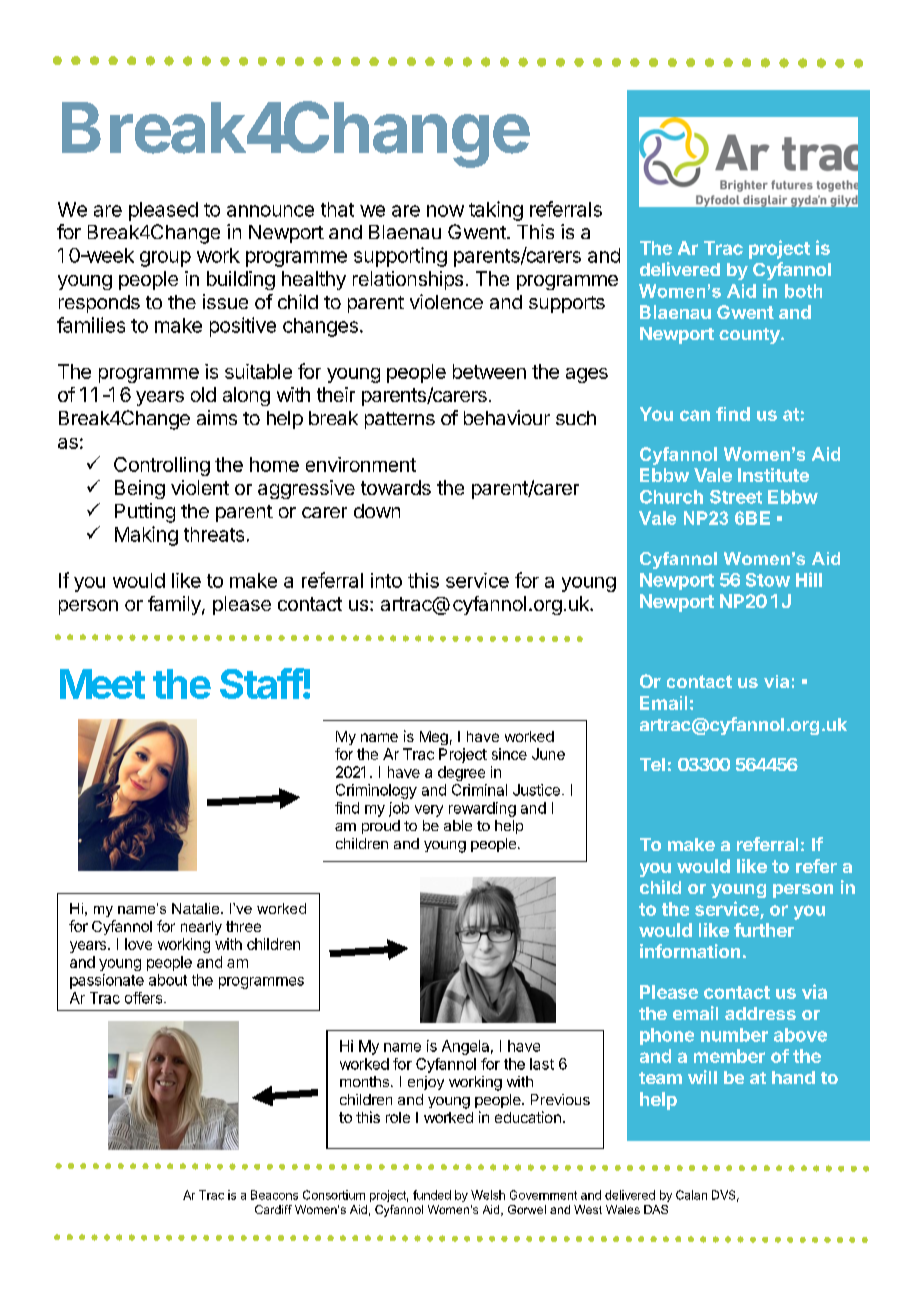  Describe the element at coordinates (165, 259) in the screenshot. I see `group` at that location.
